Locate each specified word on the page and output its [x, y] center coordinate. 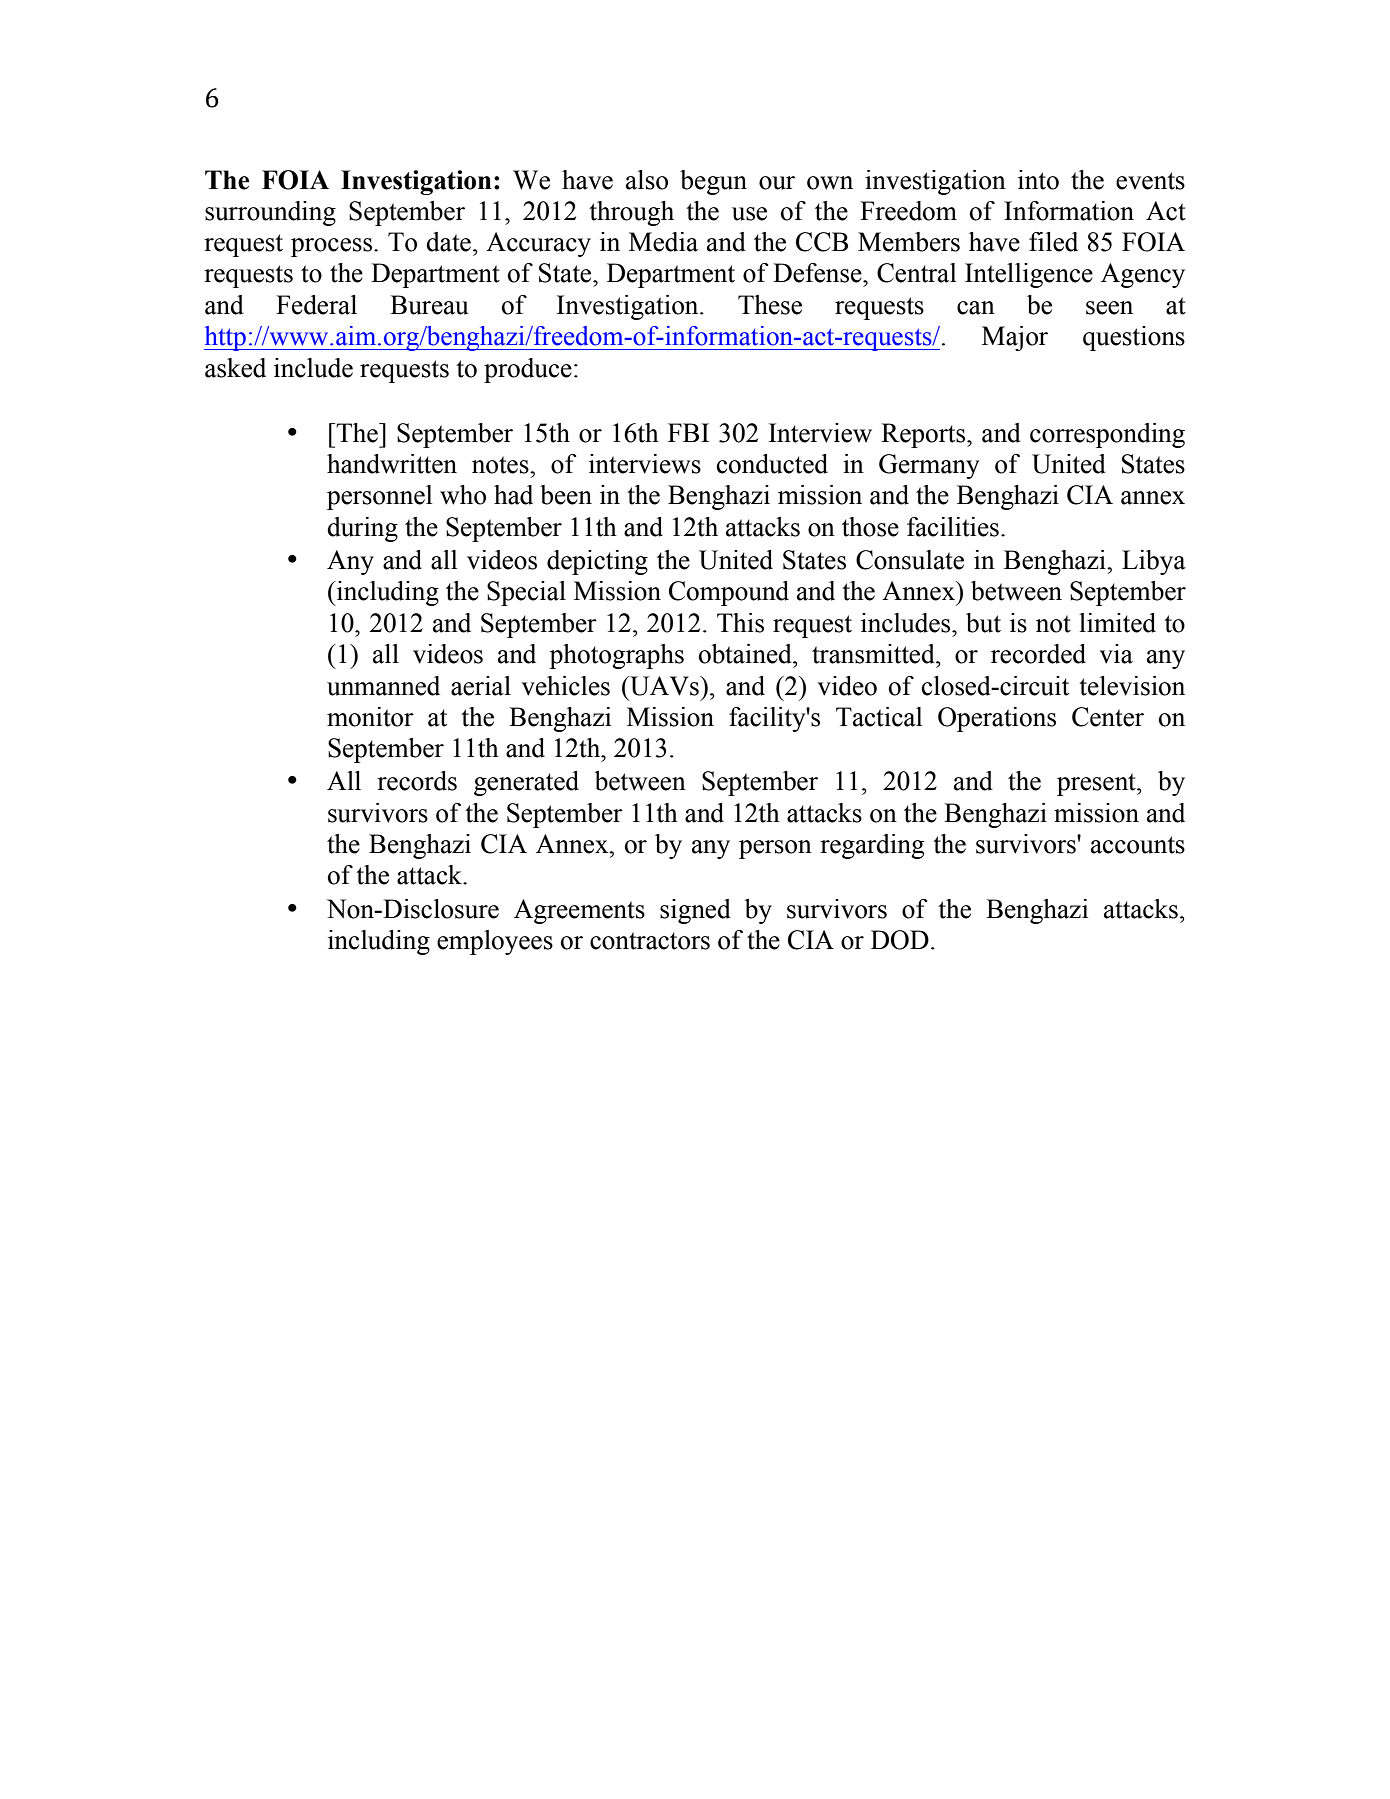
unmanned [383, 686]
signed [695, 911]
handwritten [392, 464]
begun [713, 182]
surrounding [270, 213]
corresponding [1107, 435]
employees [495, 942]
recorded [1038, 654]
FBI [688, 432]
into [1038, 180]
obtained [746, 654]
